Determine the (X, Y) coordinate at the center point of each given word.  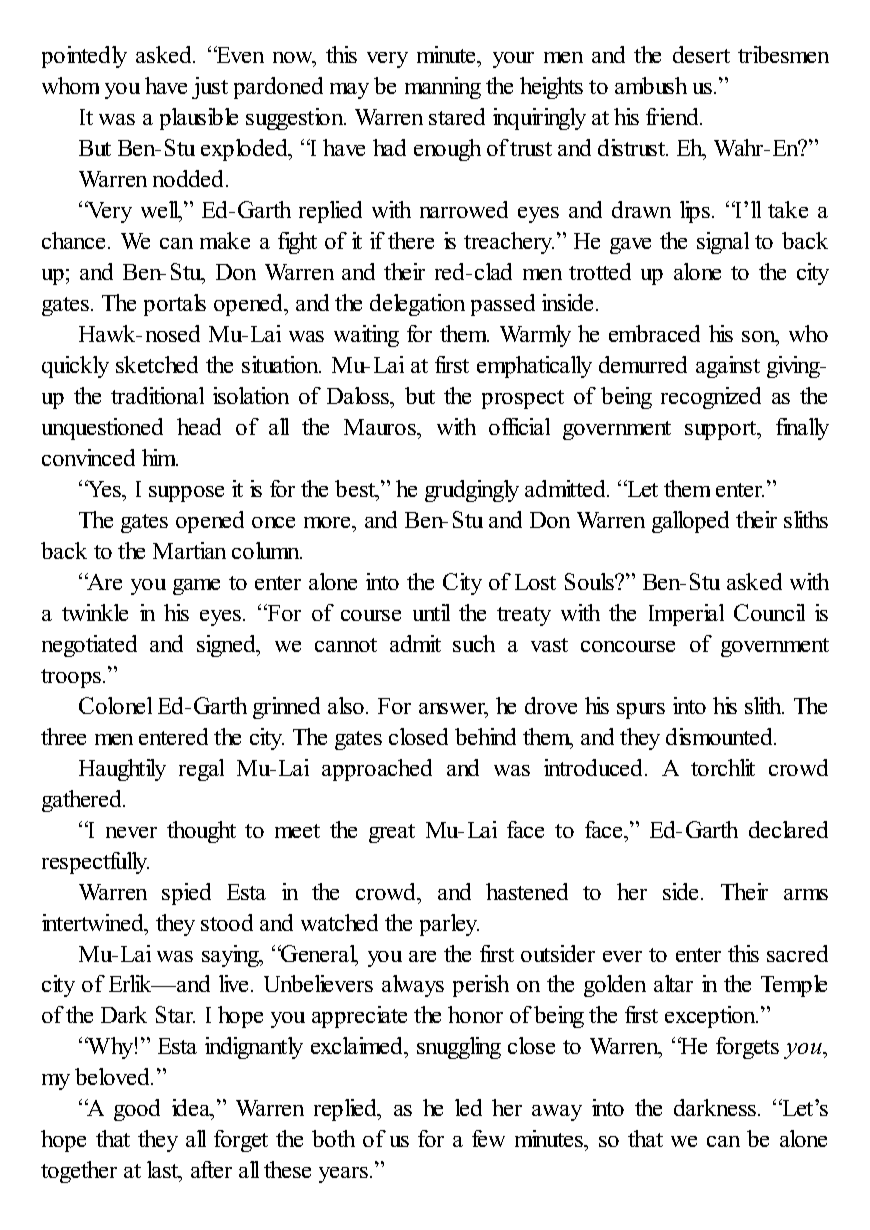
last (164, 1171)
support (722, 430)
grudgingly (472, 491)
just (210, 88)
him (160, 457)
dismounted (720, 736)
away (557, 1113)
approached (377, 770)
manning (443, 88)
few (488, 1138)
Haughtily (122, 770)
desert (701, 54)
